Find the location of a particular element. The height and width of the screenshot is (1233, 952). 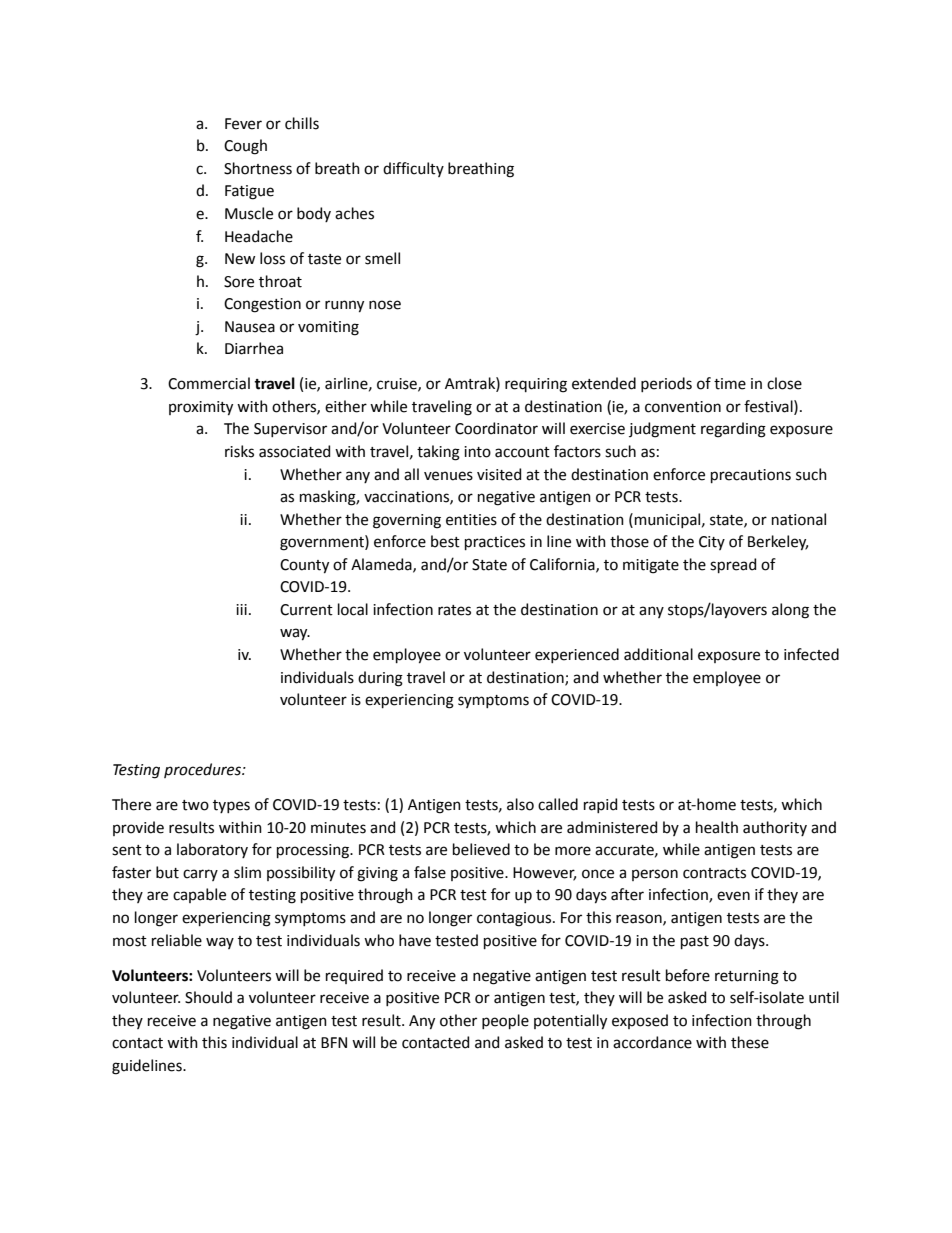

time is located at coordinates (730, 384).
